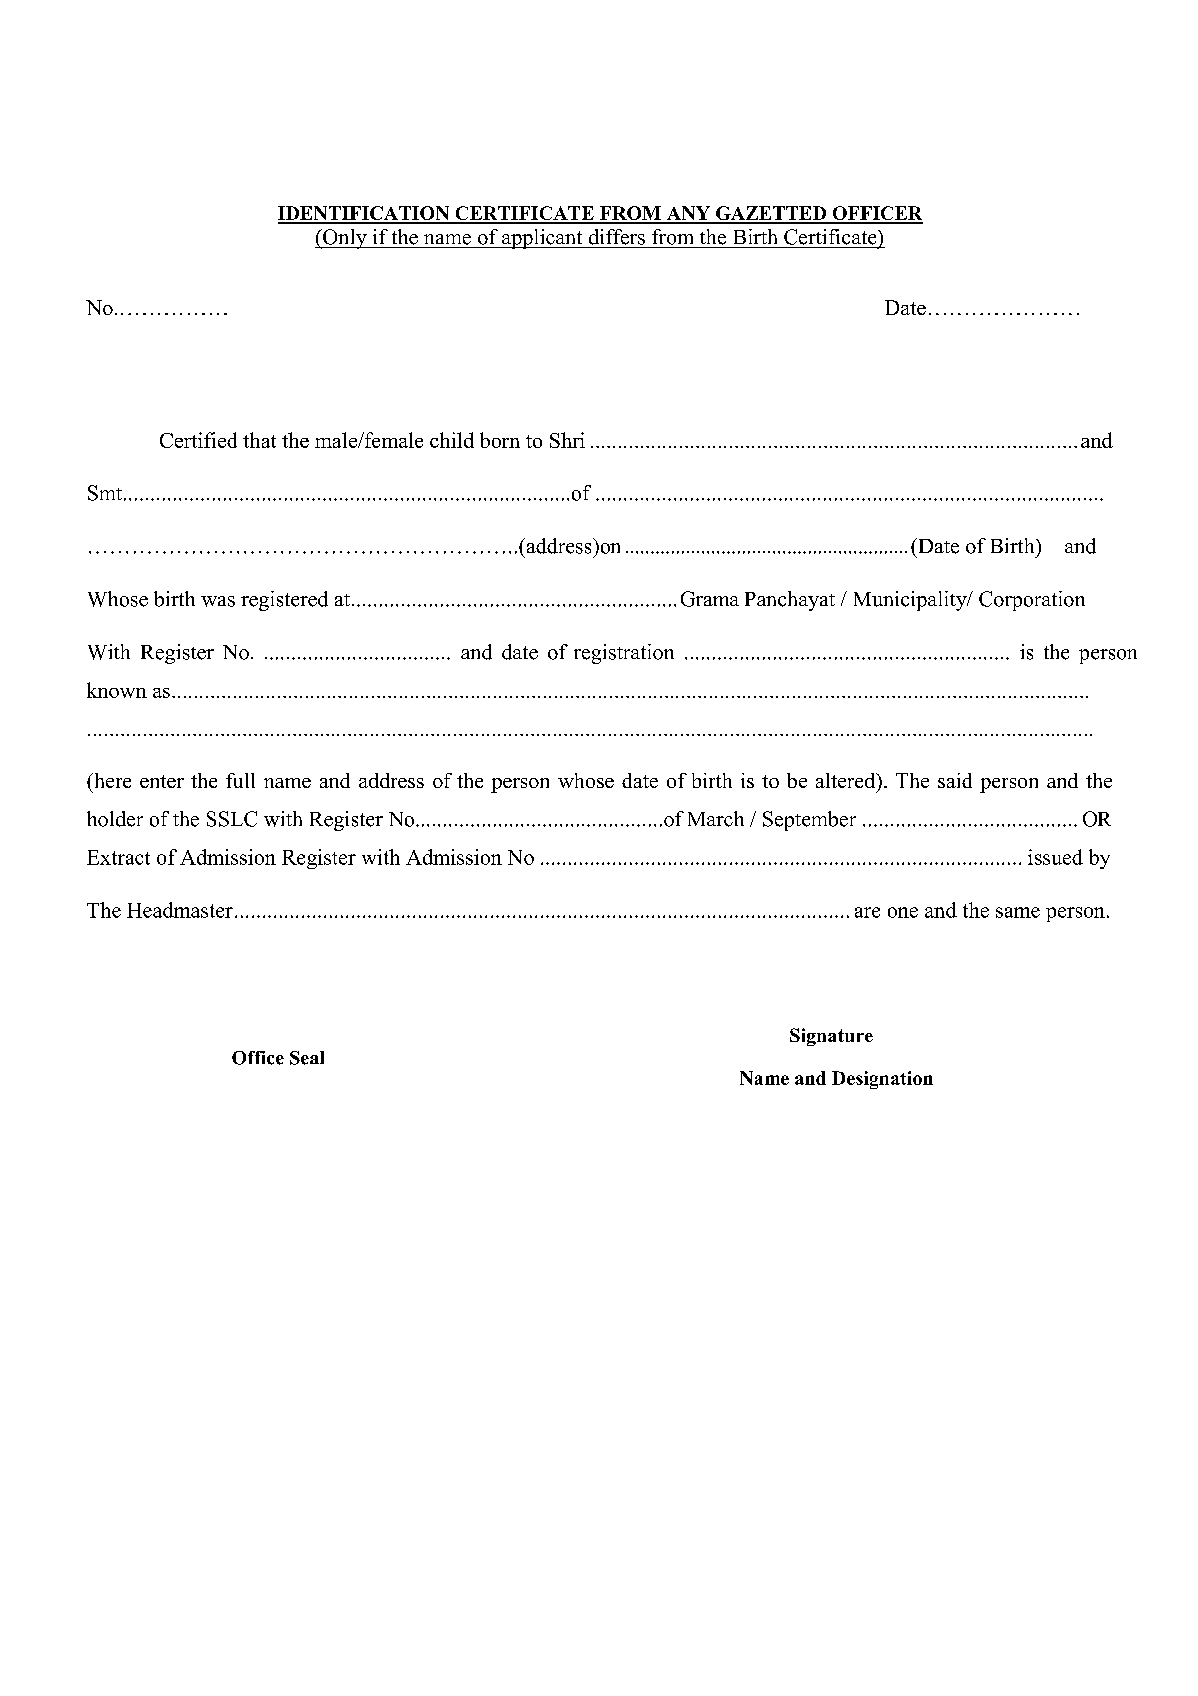  Describe the element at coordinates (882, 1080) in the screenshot. I see `Designation` at that location.
